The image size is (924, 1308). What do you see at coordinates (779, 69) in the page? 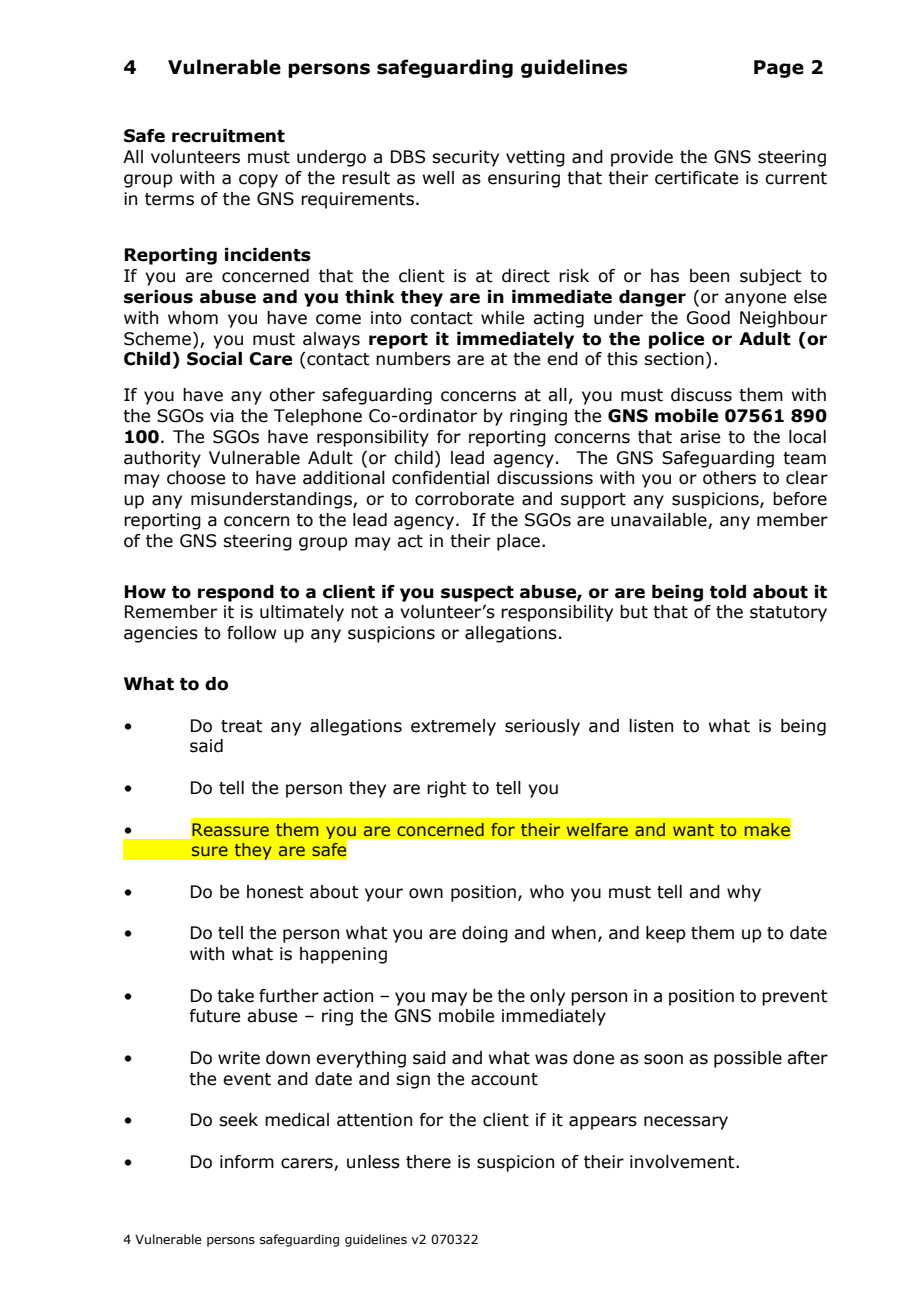
I see `Page` at bounding box center [779, 69].
